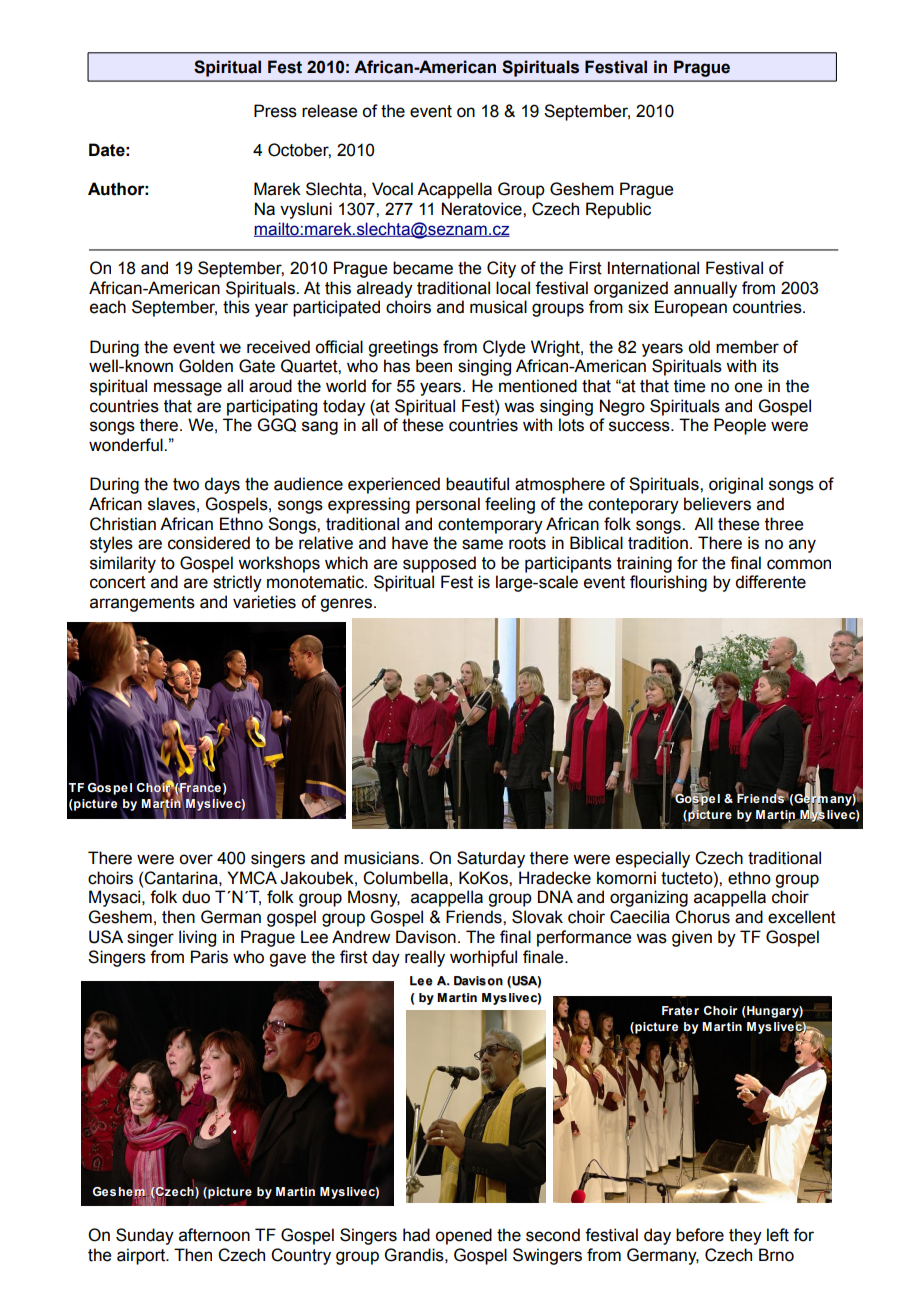 The image size is (924, 1308). I want to click on given, so click(692, 938).
